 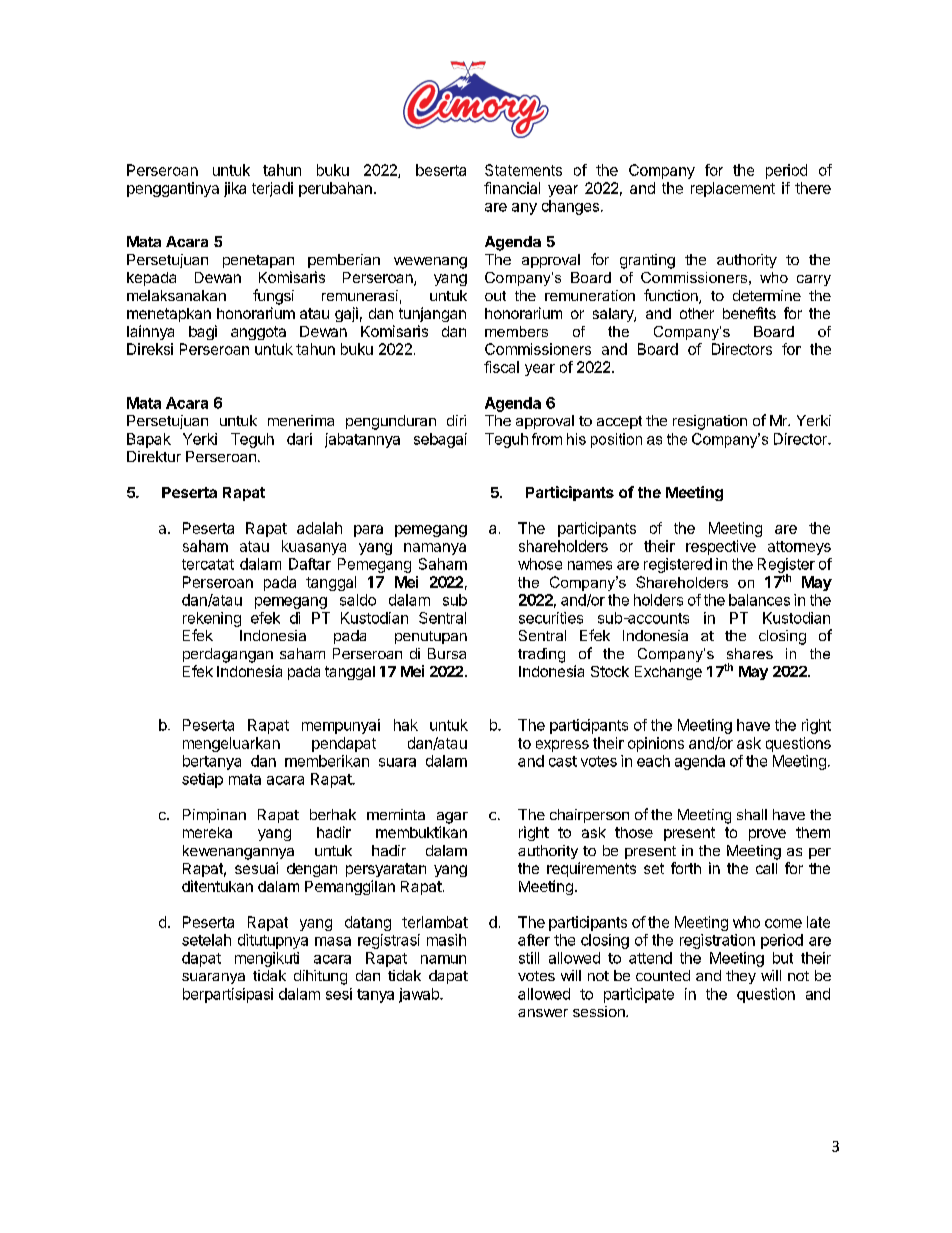 I want to click on dari, so click(x=299, y=439).
